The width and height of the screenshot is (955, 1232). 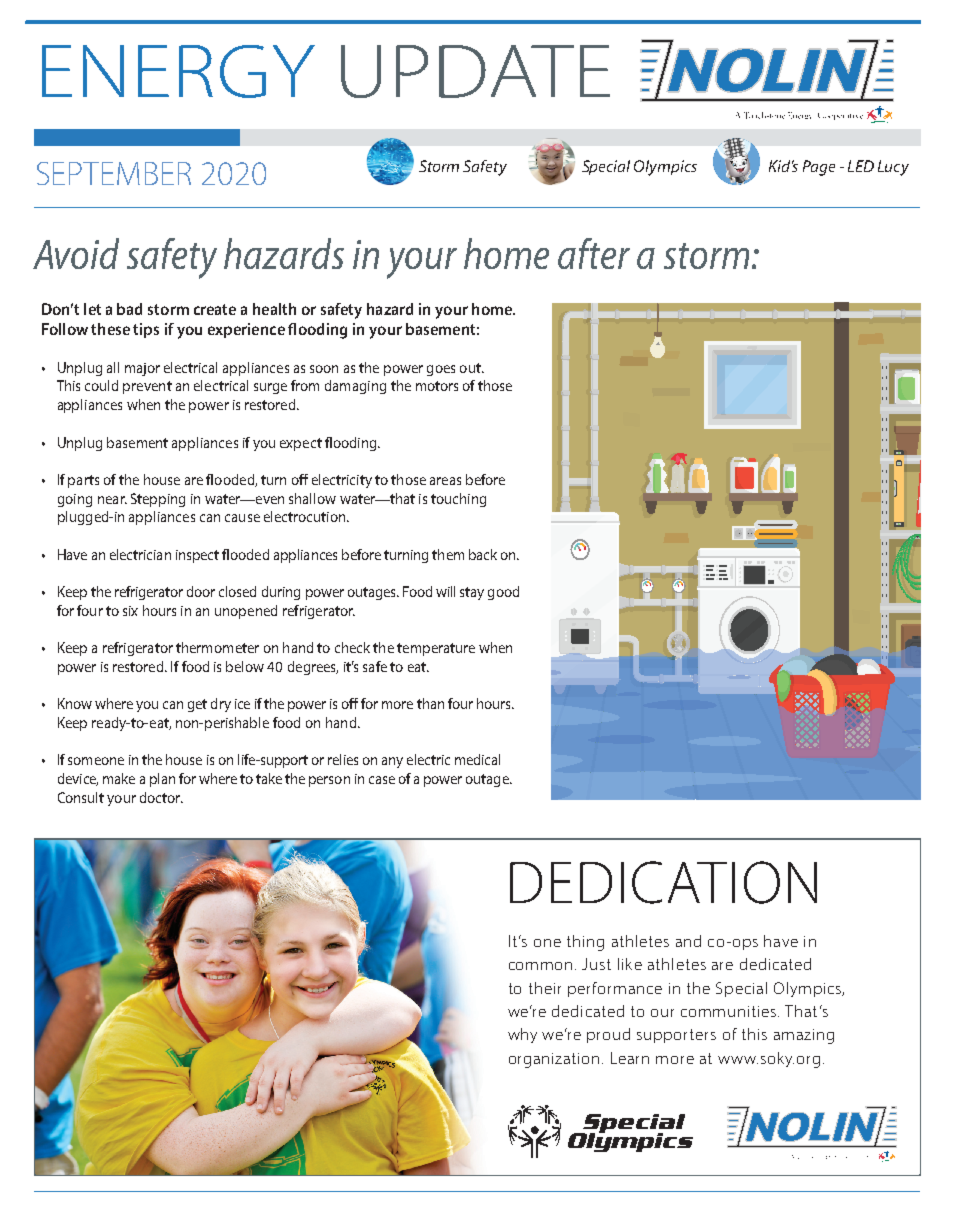 What do you see at coordinates (483, 554) in the screenshot?
I see `back` at bounding box center [483, 554].
